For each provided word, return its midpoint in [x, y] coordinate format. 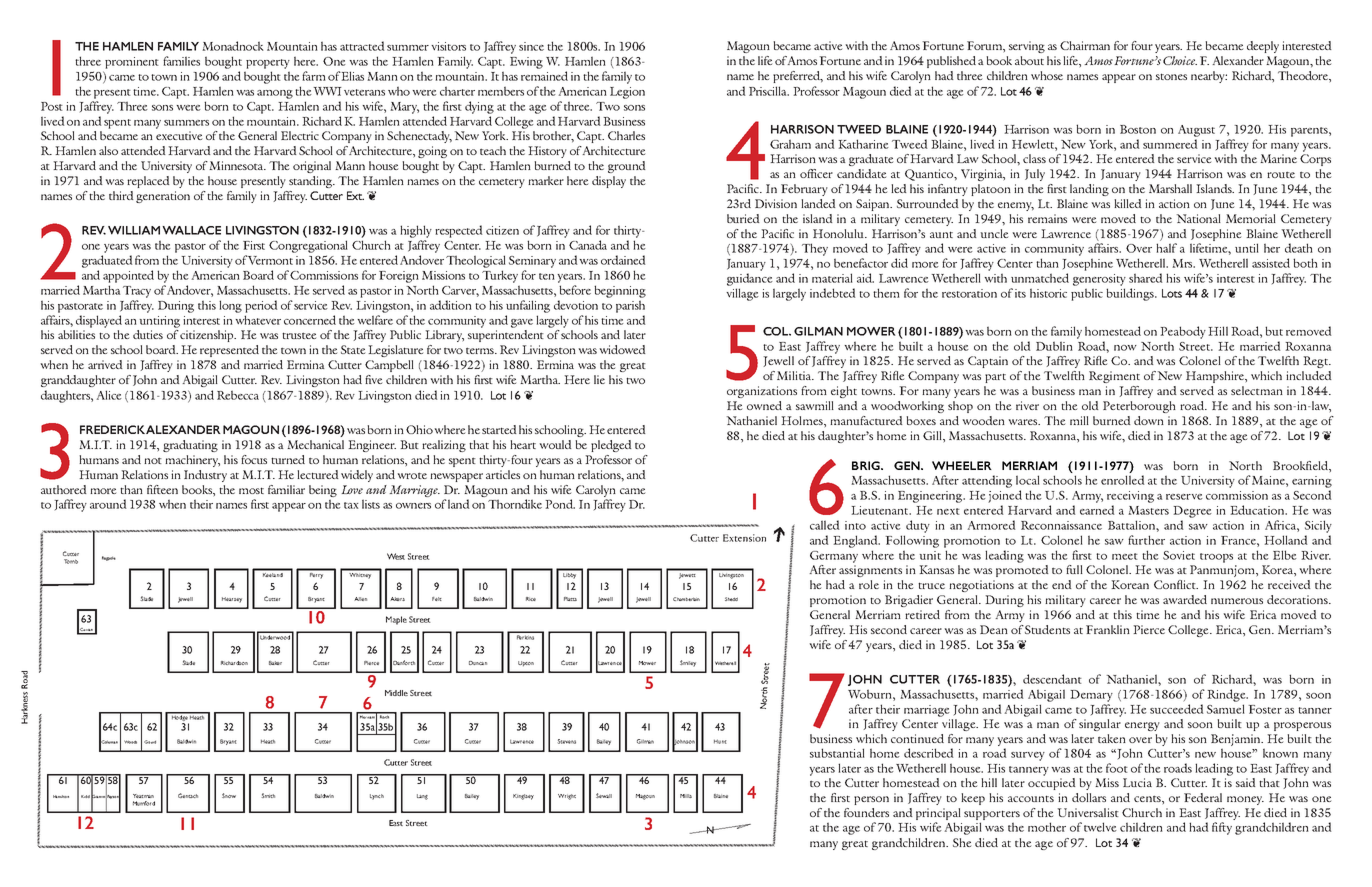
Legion [627, 93]
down [1149, 420]
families [181, 61]
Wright [567, 797]
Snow [229, 795]
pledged [611, 446]
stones [1171, 76]
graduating [190, 446]
